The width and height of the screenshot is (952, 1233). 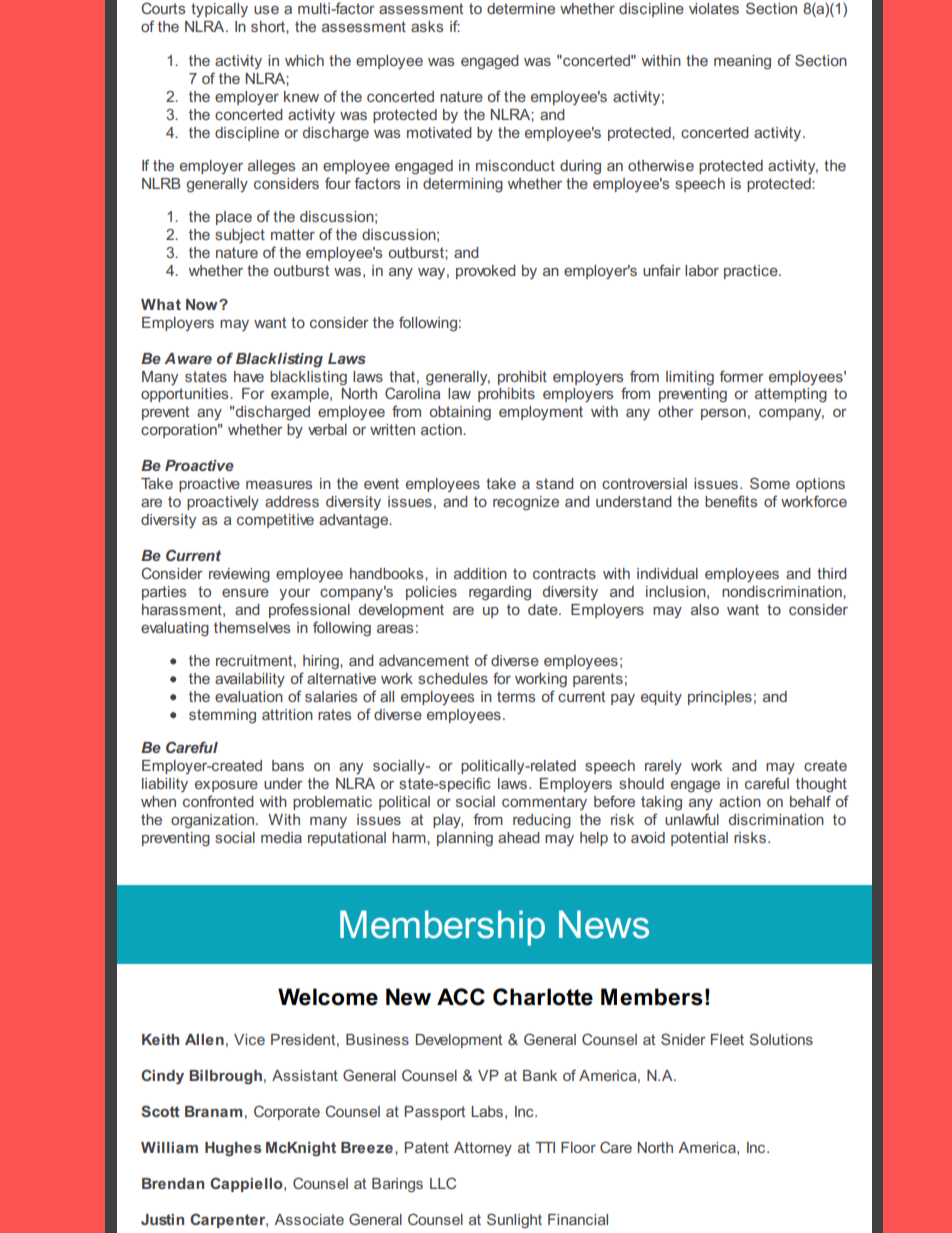 What do you see at coordinates (521, 8) in the screenshot?
I see `determine` at bounding box center [521, 8].
